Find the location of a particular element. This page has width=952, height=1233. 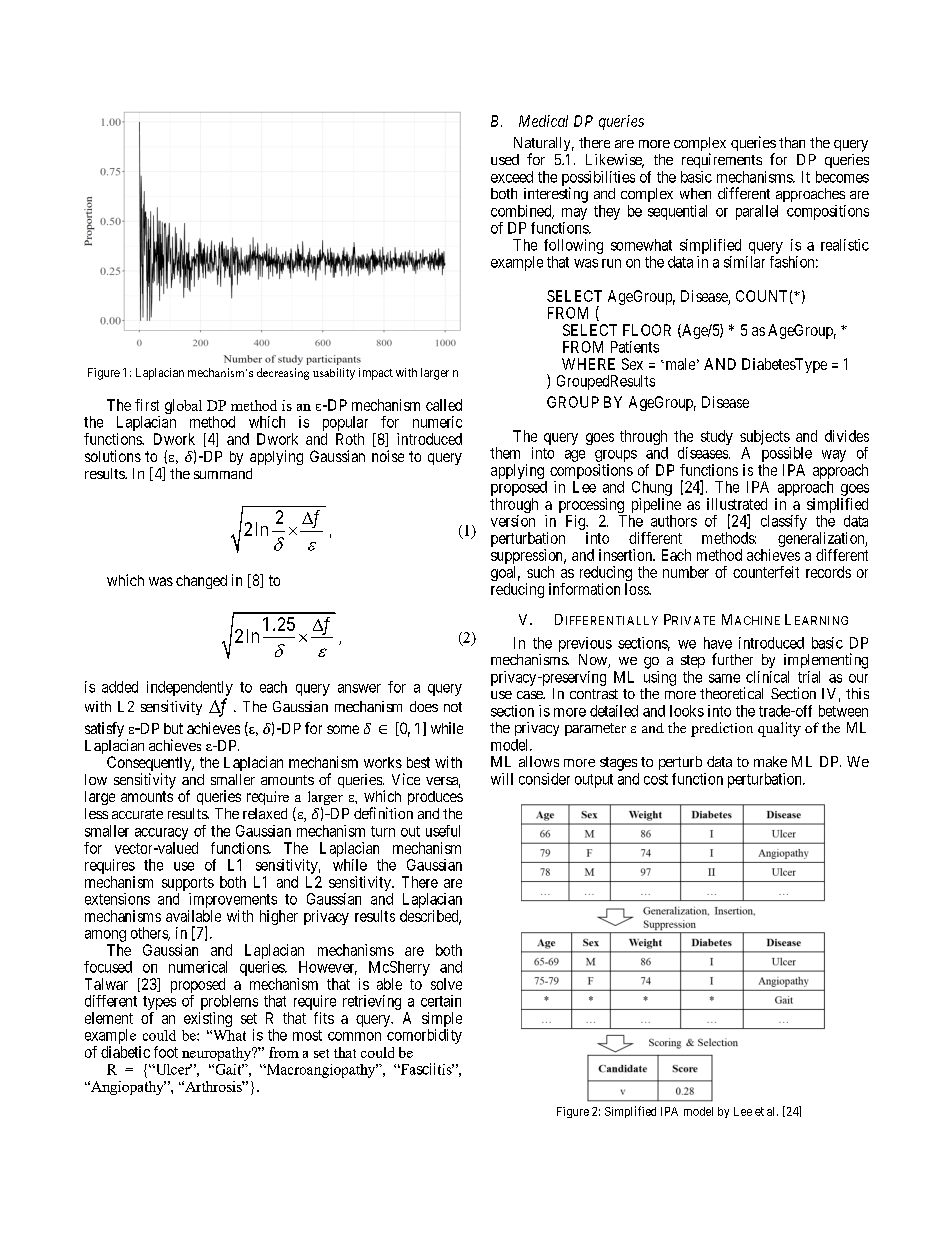

Medical is located at coordinates (543, 121).
